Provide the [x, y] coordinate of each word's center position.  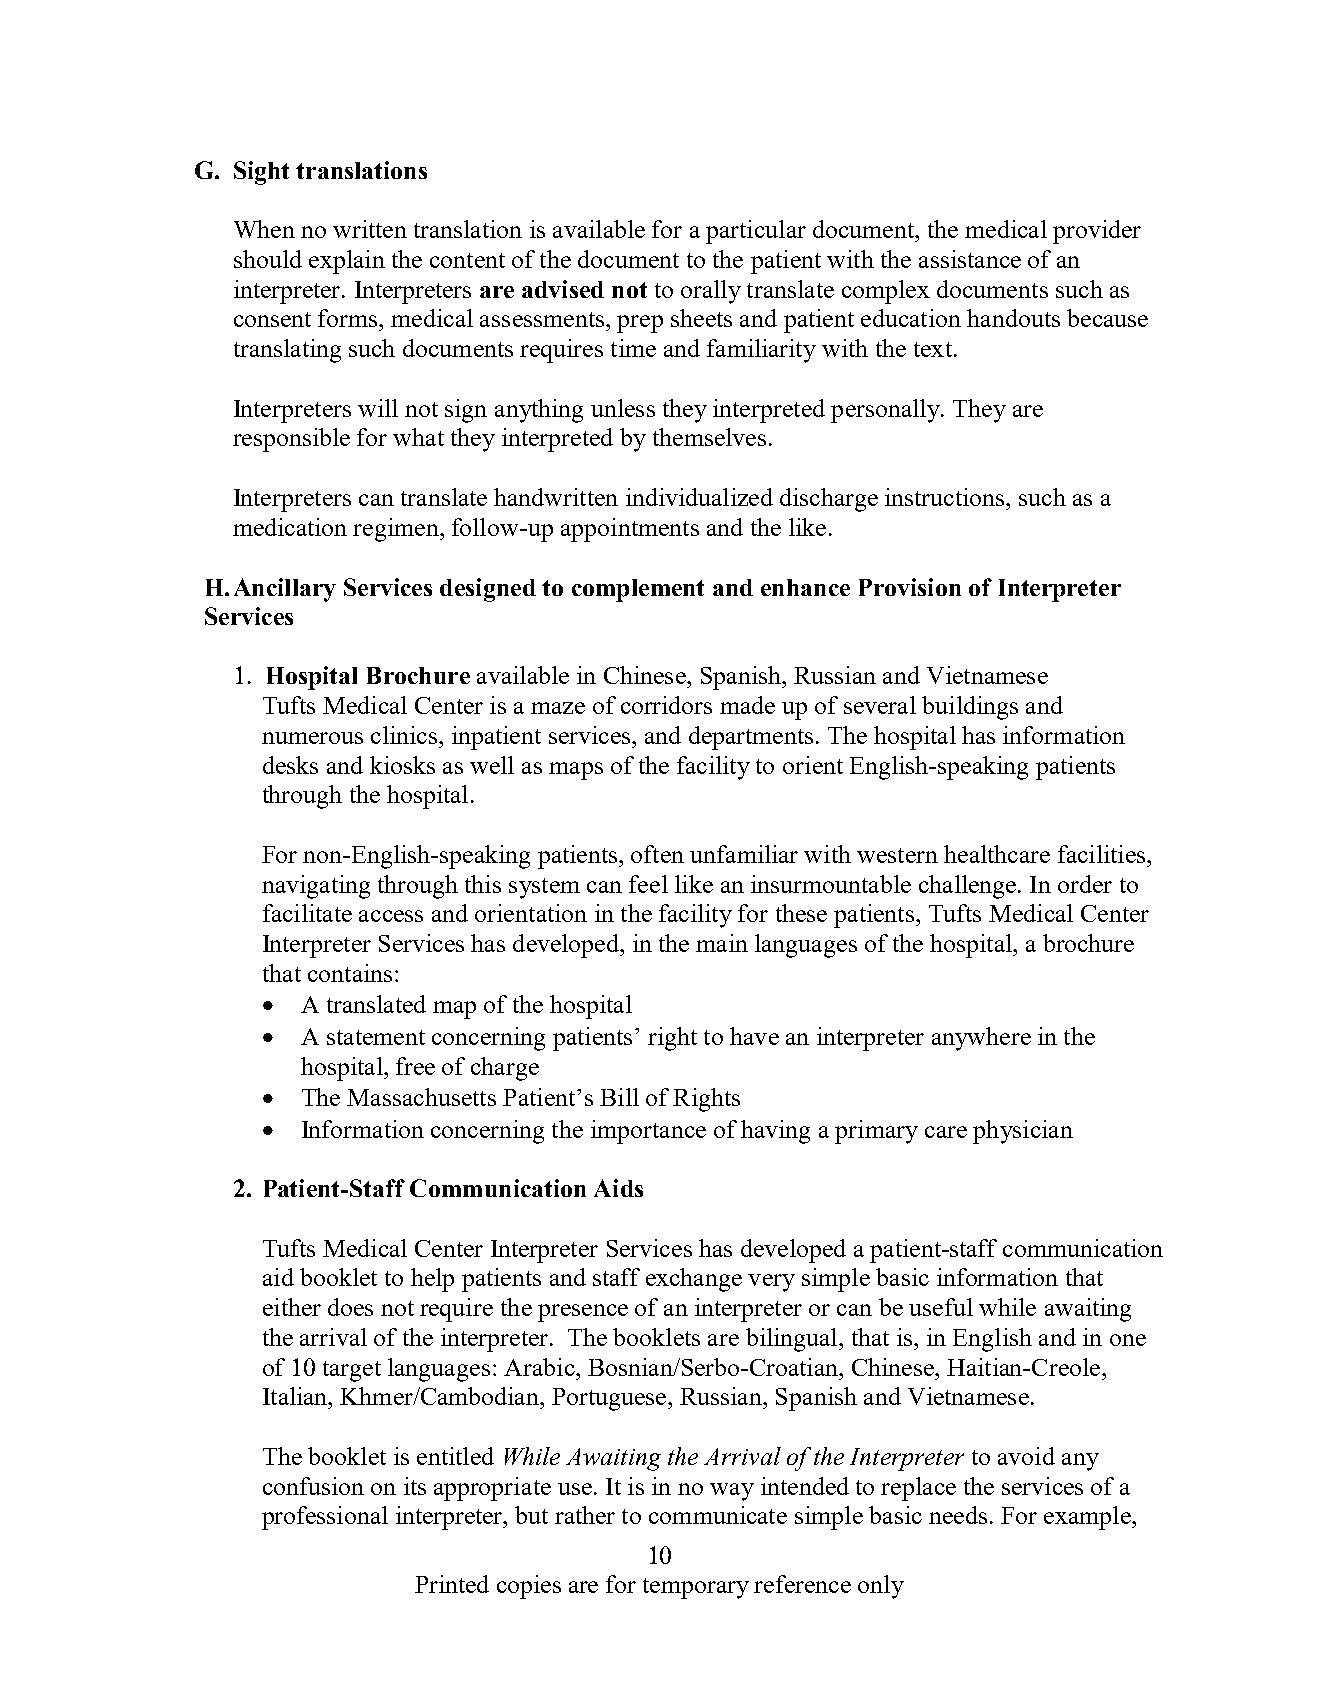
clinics [404, 735]
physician [1023, 1132]
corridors [666, 705]
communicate [718, 1515]
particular [756, 232]
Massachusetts [421, 1097]
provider [1097, 232]
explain [347, 262]
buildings [970, 708]
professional [325, 1518]
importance [648, 1132]
